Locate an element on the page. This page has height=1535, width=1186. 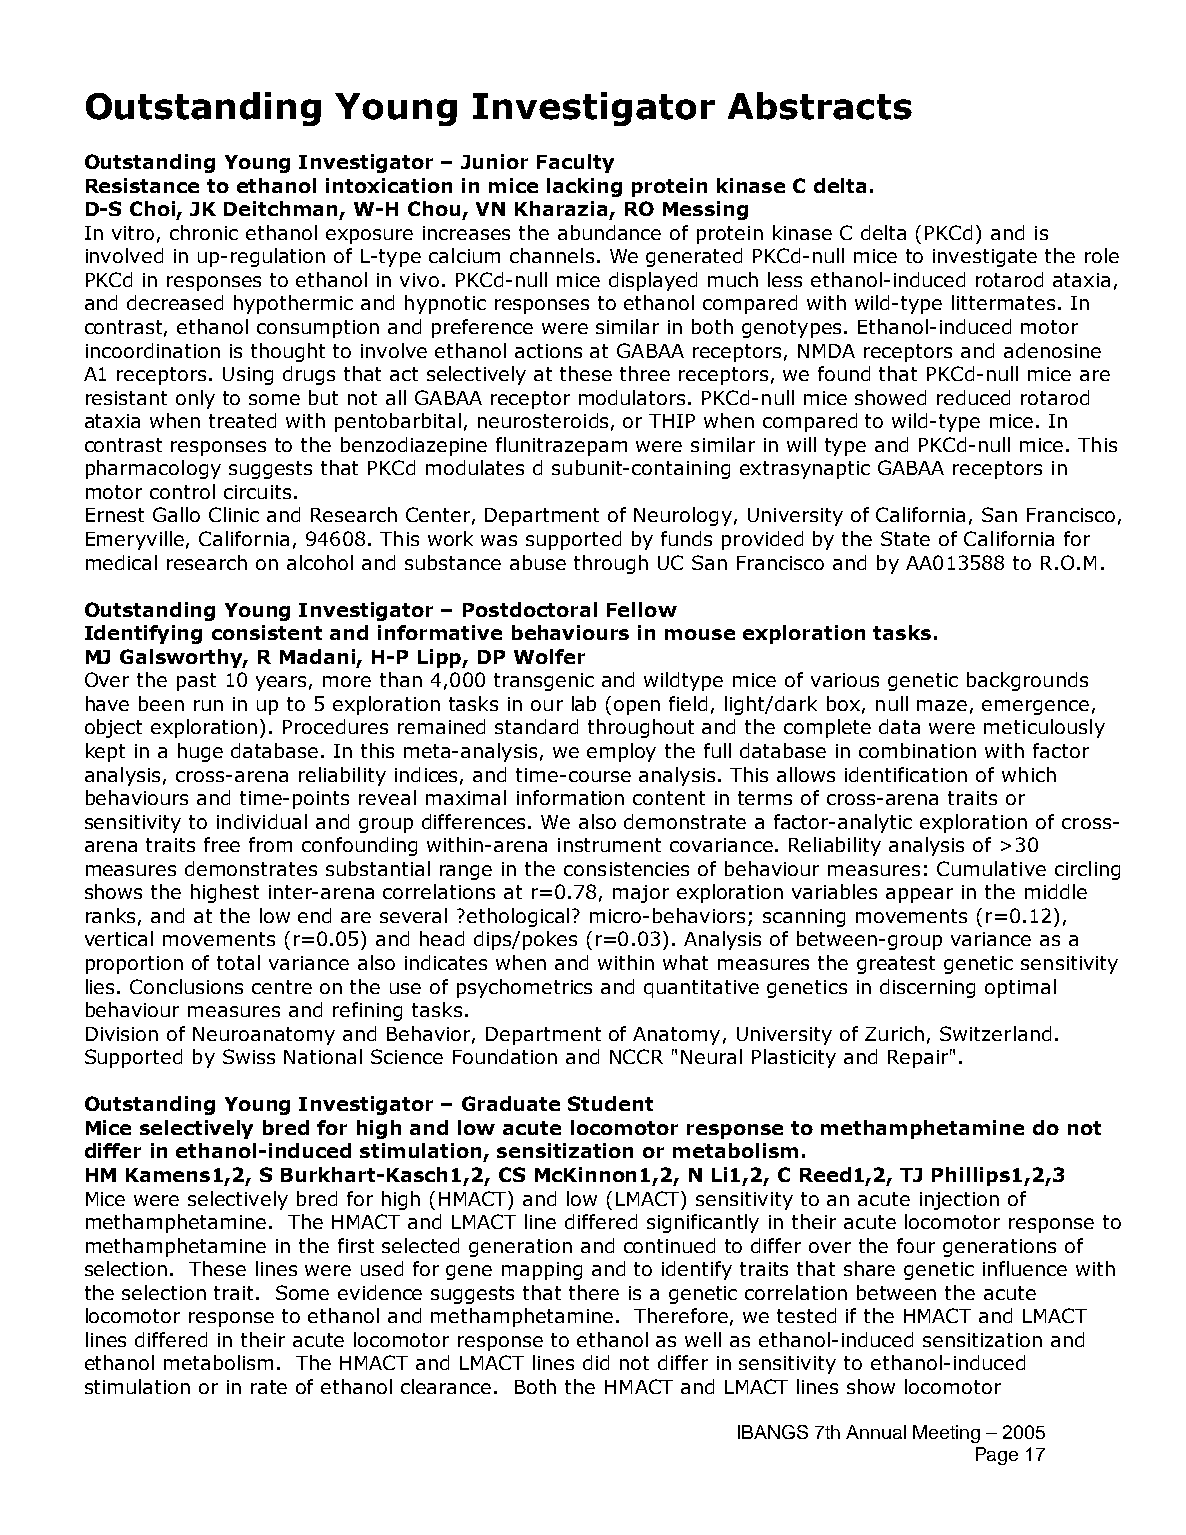
clearance is located at coordinates (446, 1386).
